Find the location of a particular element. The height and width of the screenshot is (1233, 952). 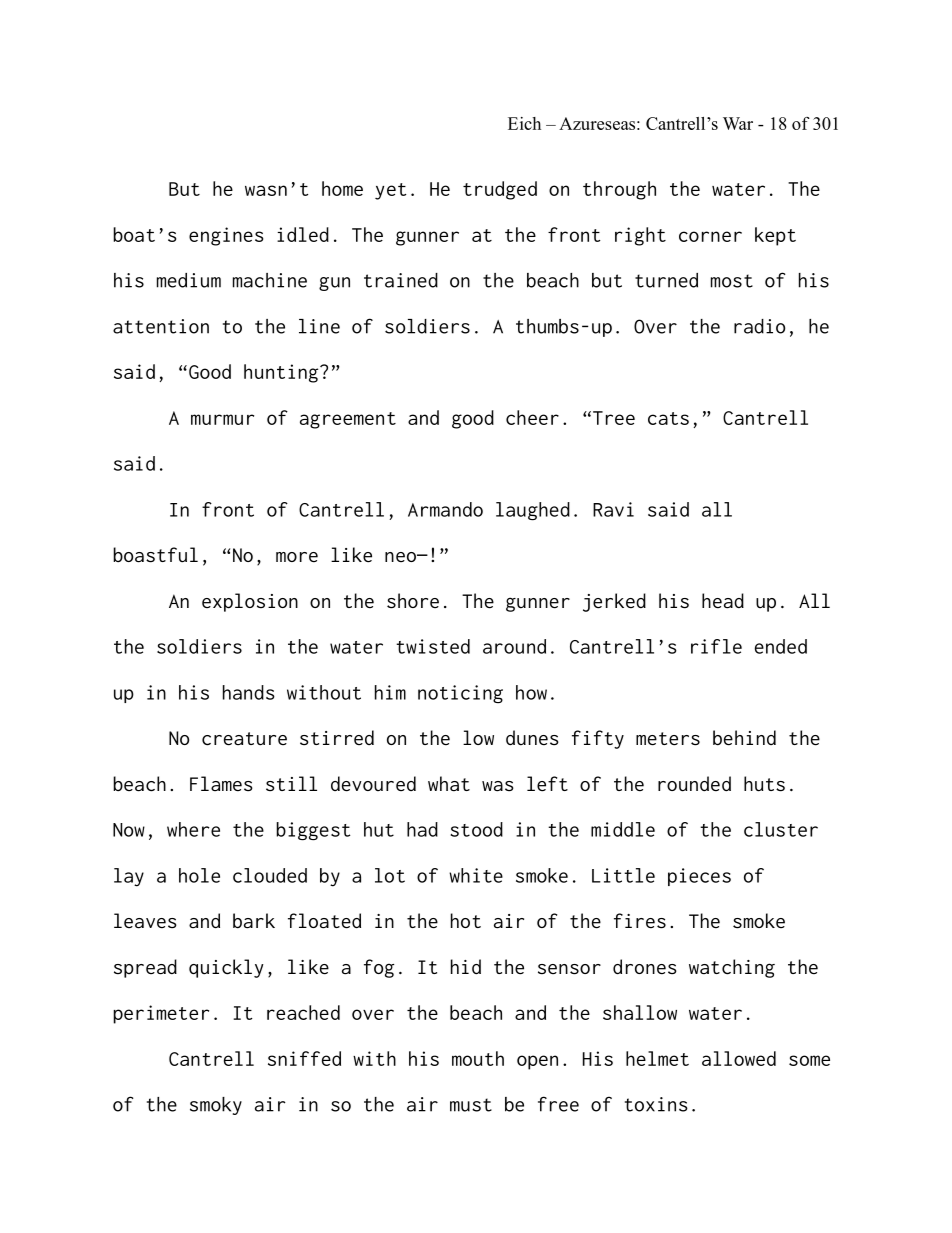

Armando is located at coordinates (445, 509).
